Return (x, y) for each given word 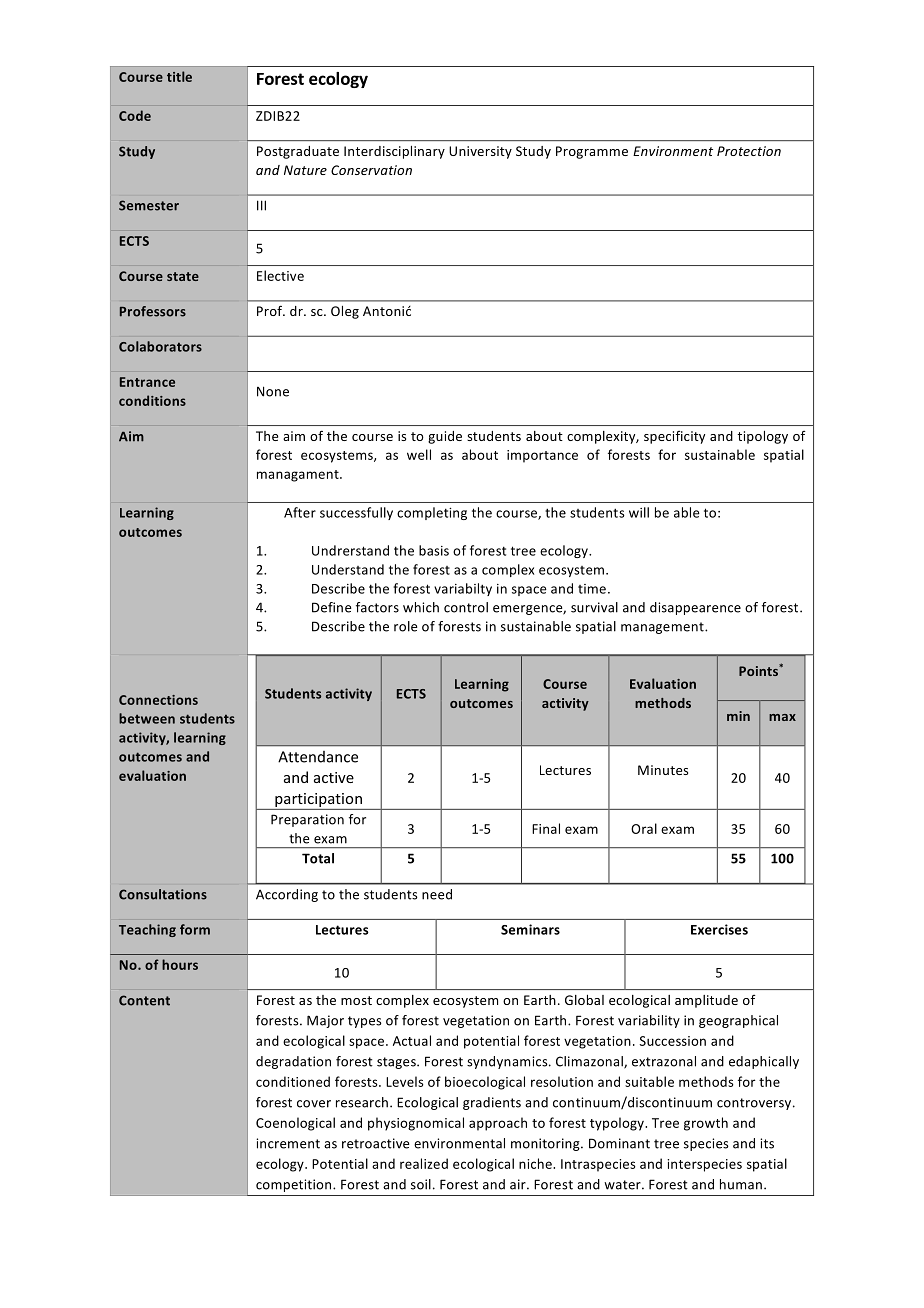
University (480, 152)
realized (424, 1163)
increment (288, 1143)
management (663, 628)
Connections (158, 700)
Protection (749, 151)
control (466, 607)
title (179, 76)
